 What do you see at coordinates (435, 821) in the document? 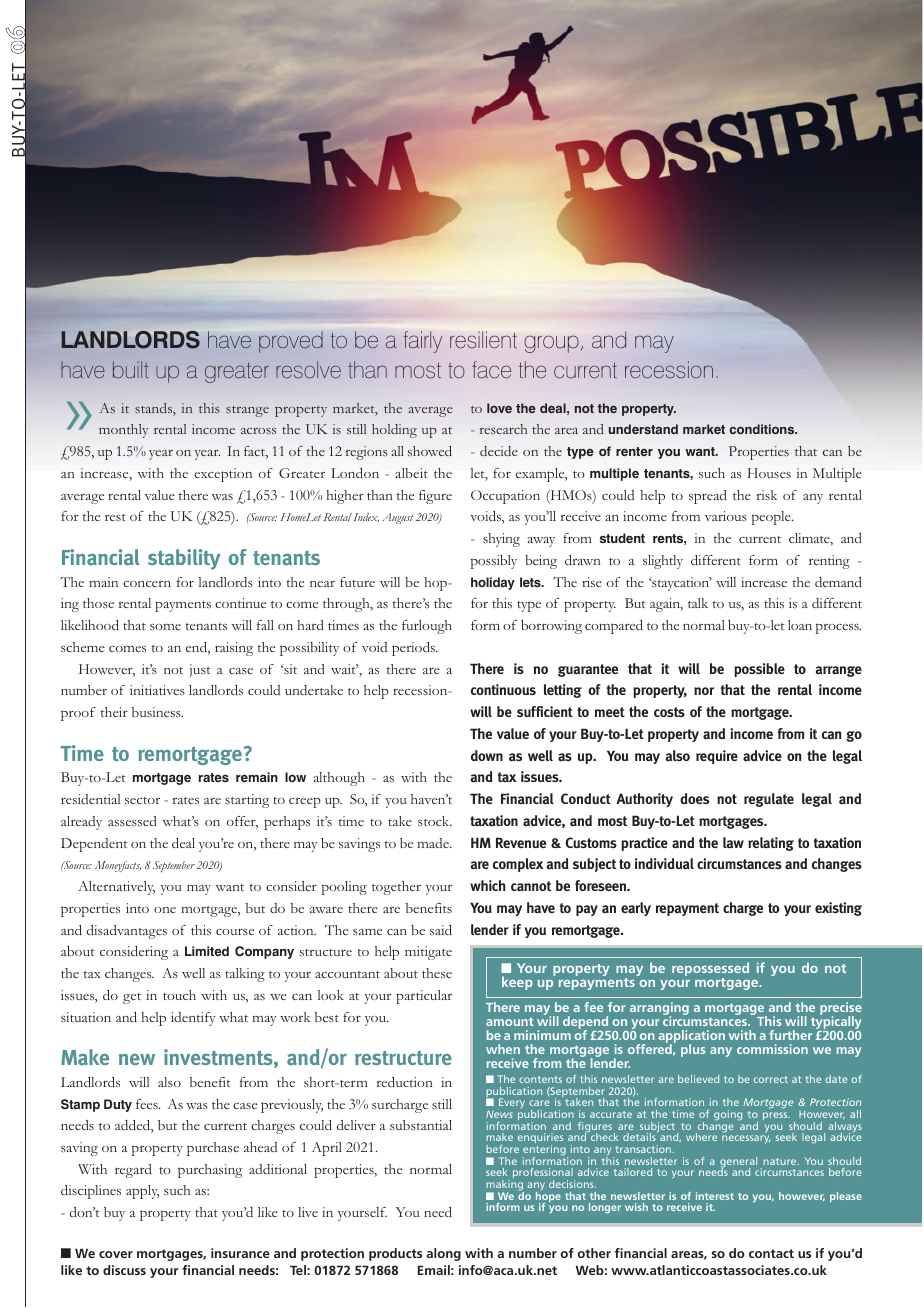
I see `stock` at bounding box center [435, 821].
